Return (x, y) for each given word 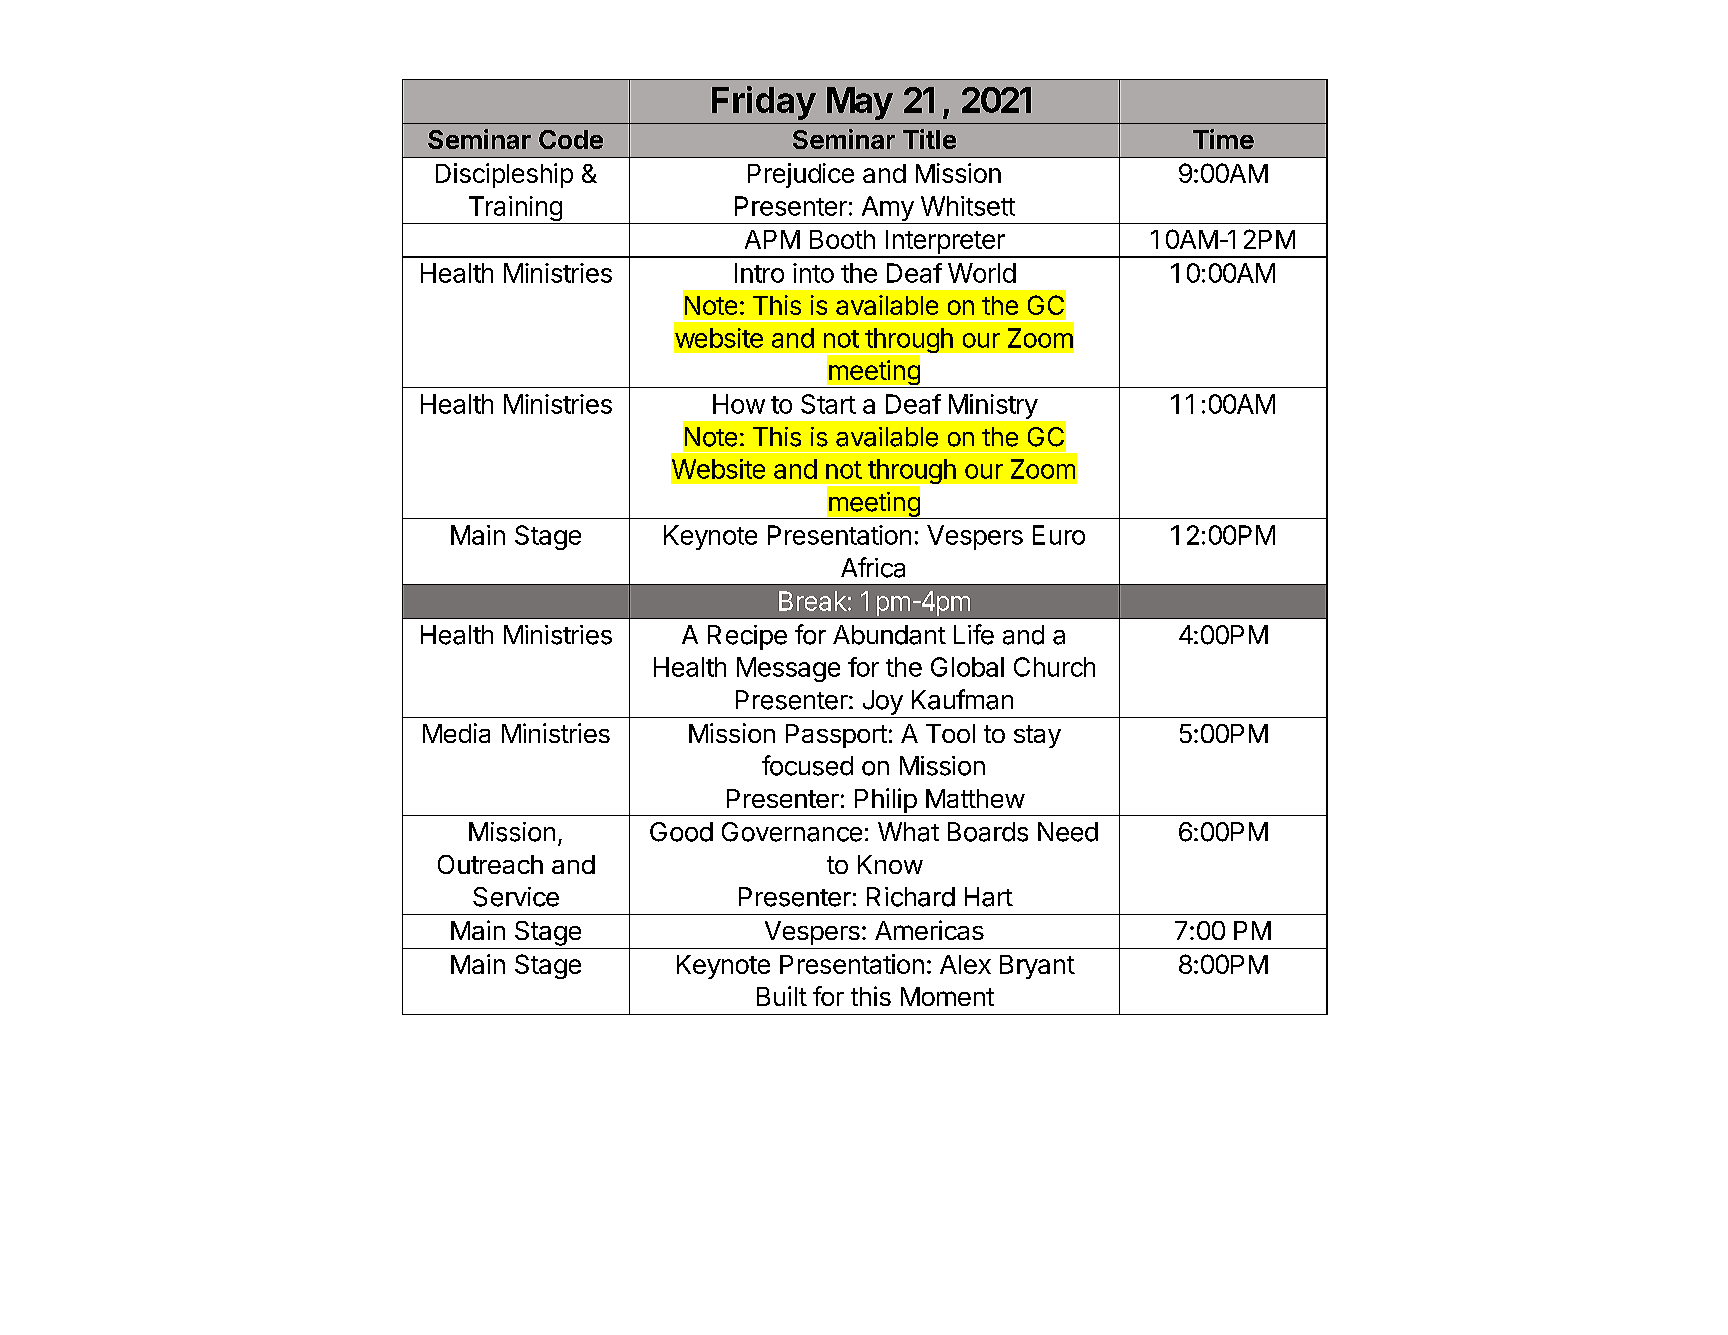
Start (828, 404)
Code (571, 139)
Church (1054, 667)
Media (456, 733)
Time (1223, 139)
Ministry (993, 406)
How (739, 404)
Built (782, 996)
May (860, 103)
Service (516, 897)
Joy (883, 702)
